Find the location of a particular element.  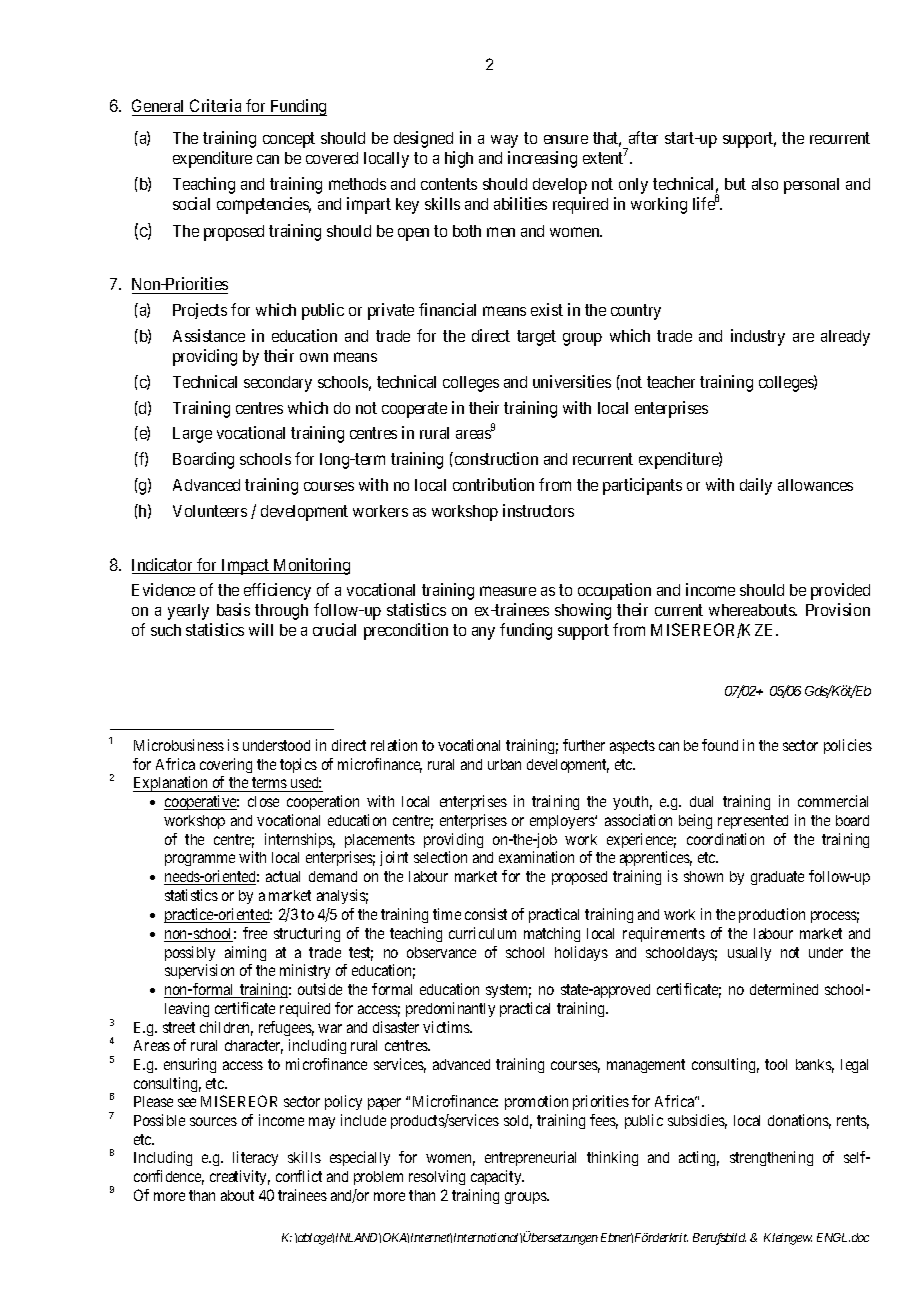

way is located at coordinates (504, 141).
